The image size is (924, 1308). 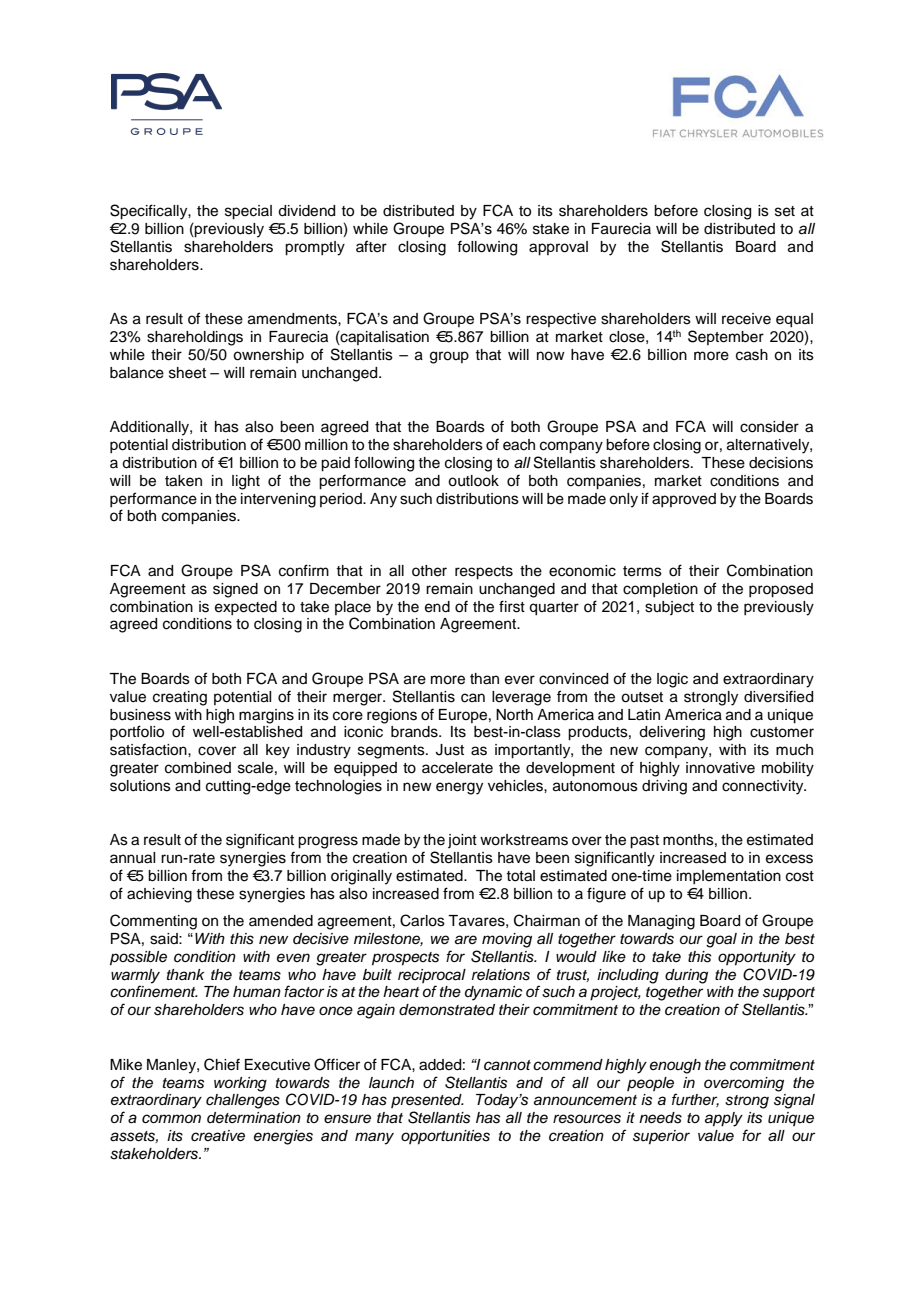 What do you see at coordinates (427, 1101) in the page?
I see `presented` at bounding box center [427, 1101].
